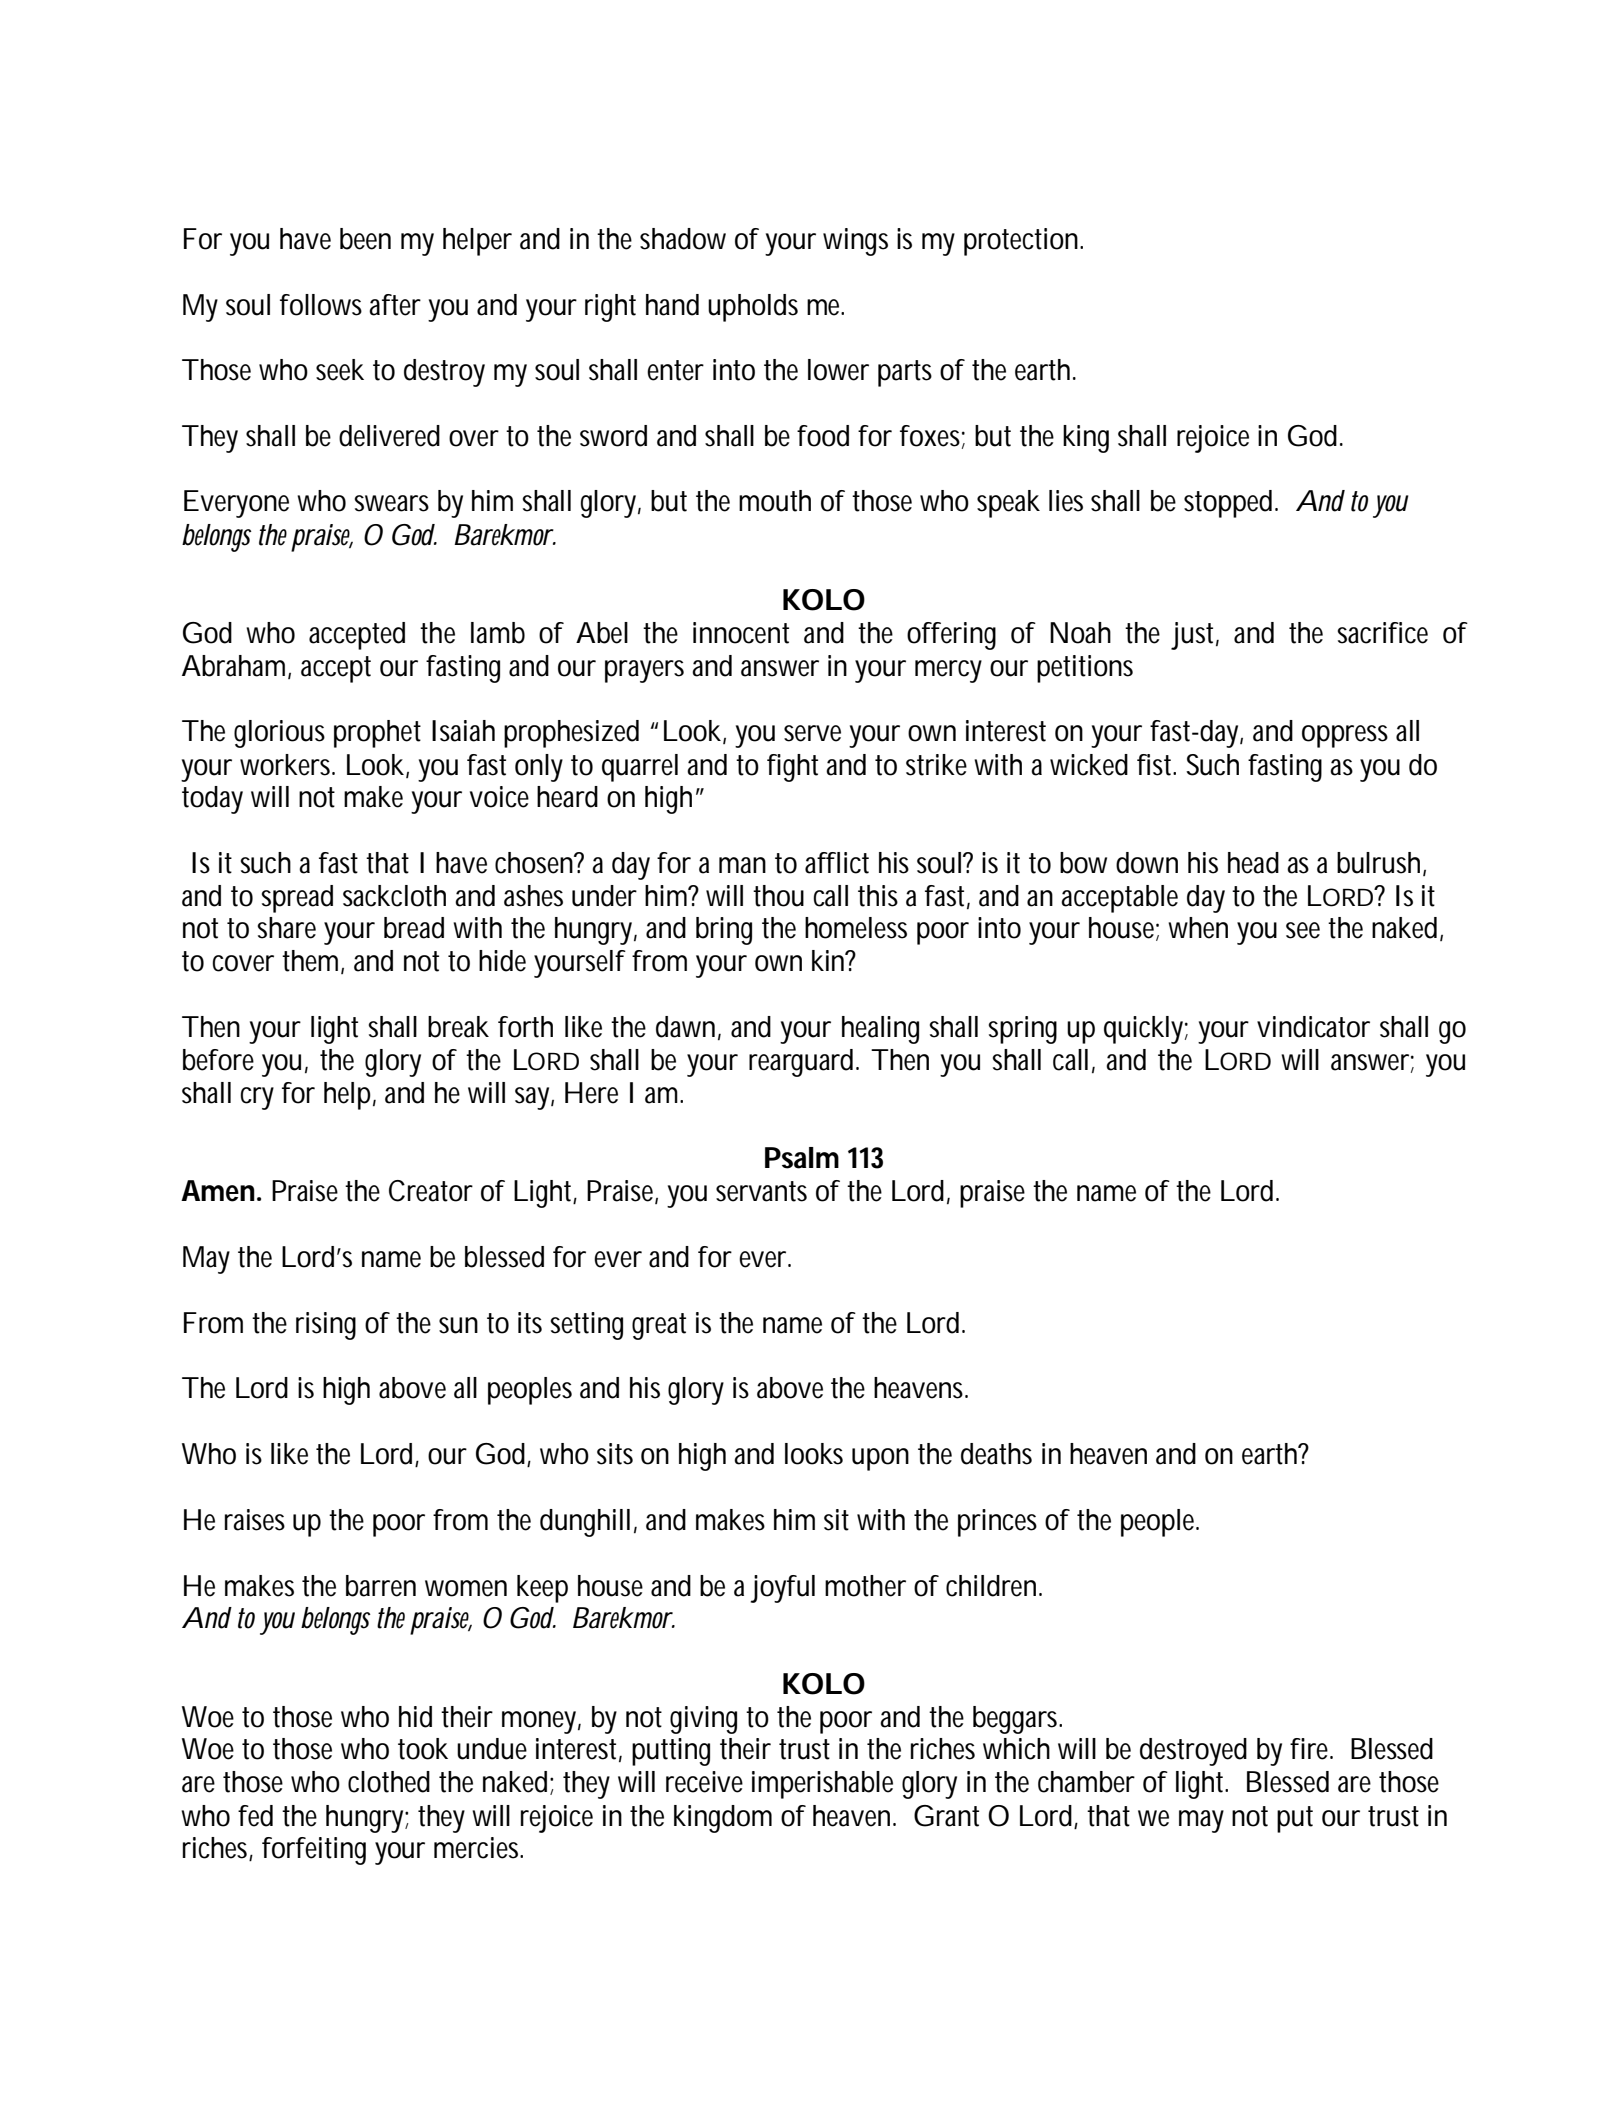  I want to click on vindicator, so click(1313, 1027).
